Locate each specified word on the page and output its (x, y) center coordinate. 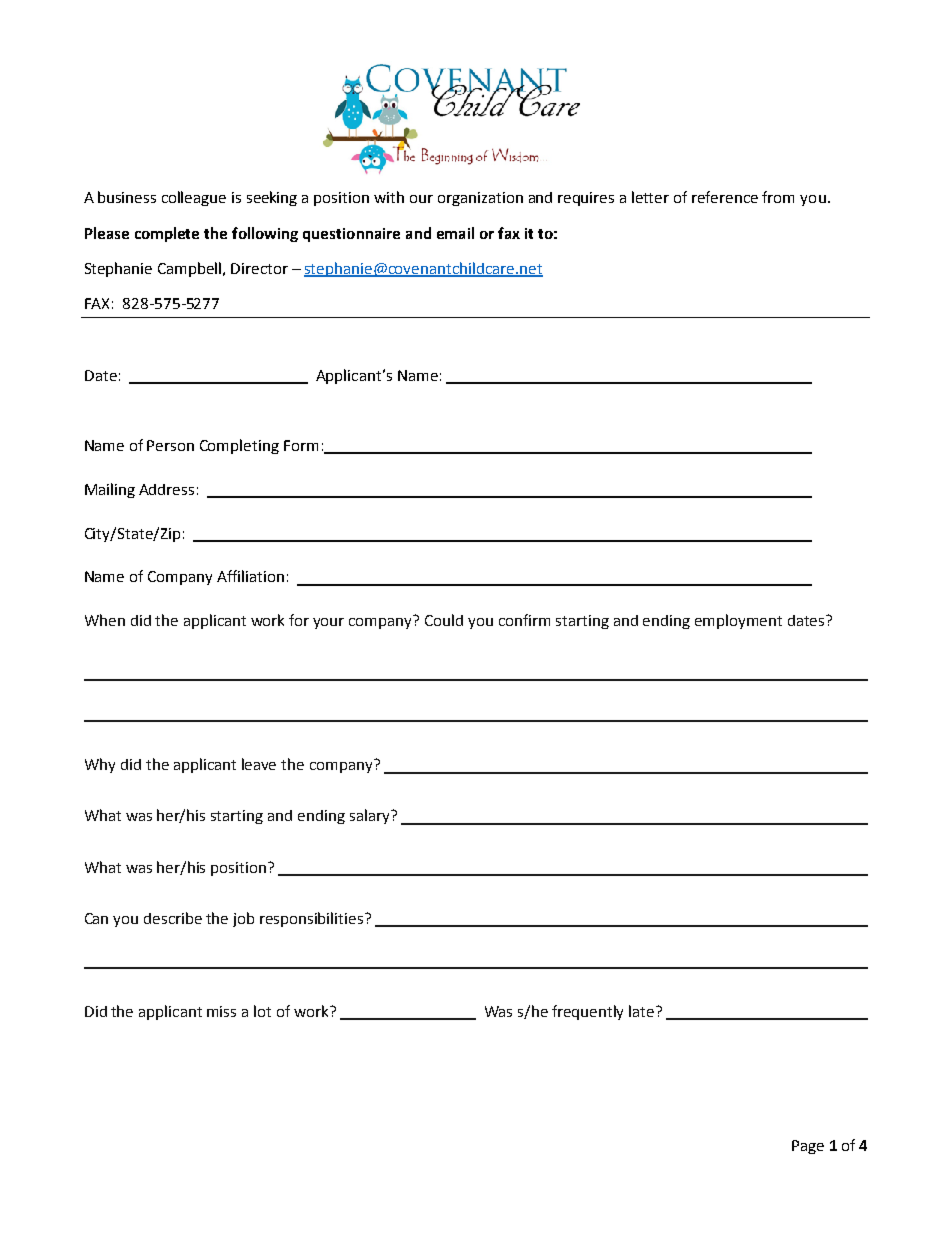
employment (738, 621)
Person (170, 445)
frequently (587, 1012)
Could (444, 620)
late (643, 1011)
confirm (524, 620)
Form (301, 445)
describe (173, 918)
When (105, 620)
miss (221, 1011)
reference (725, 197)
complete (167, 234)
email (455, 233)
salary (371, 816)
